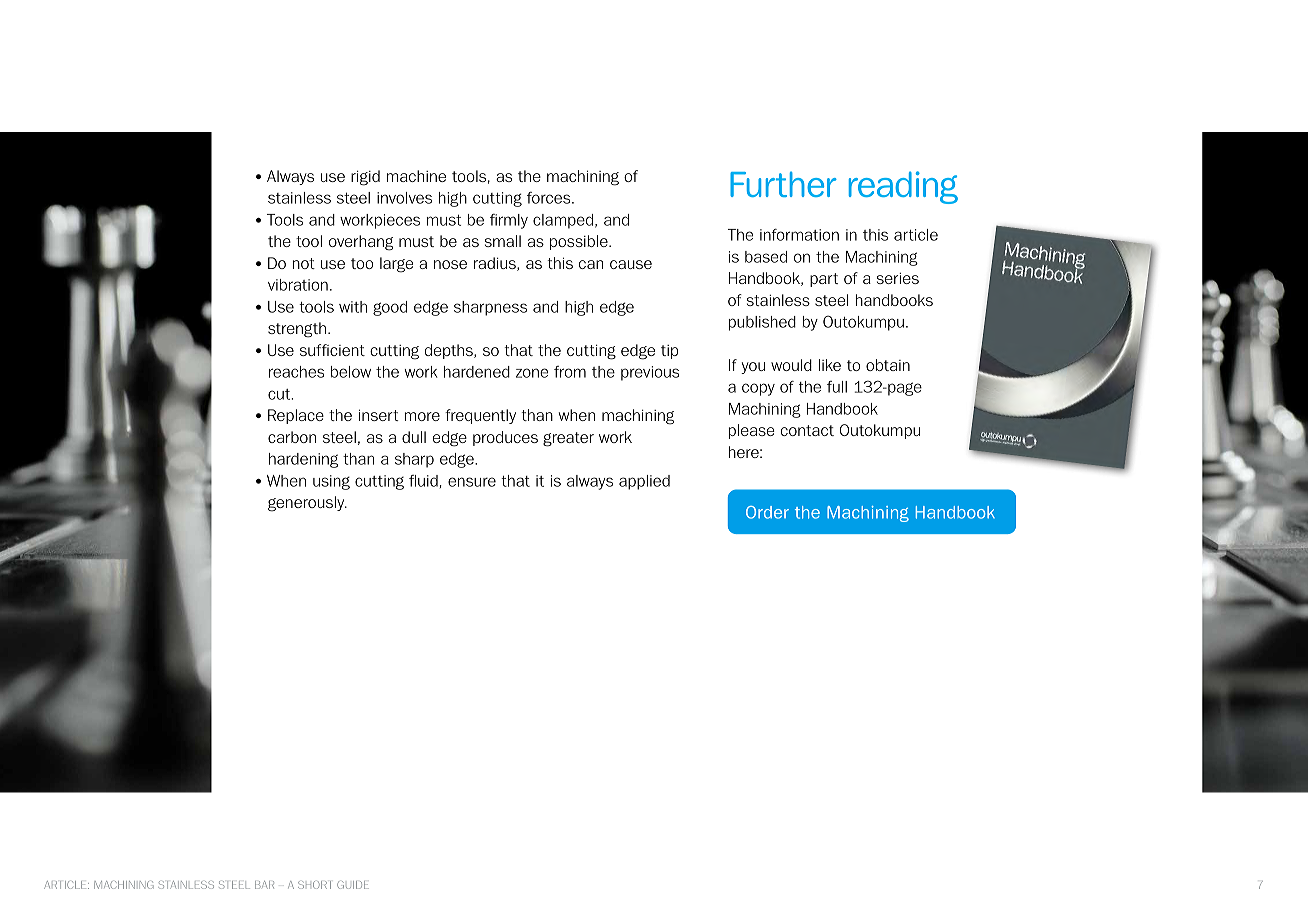 This image has width=1308, height=924. Describe the element at coordinates (351, 372) in the image. I see `below` at that location.
